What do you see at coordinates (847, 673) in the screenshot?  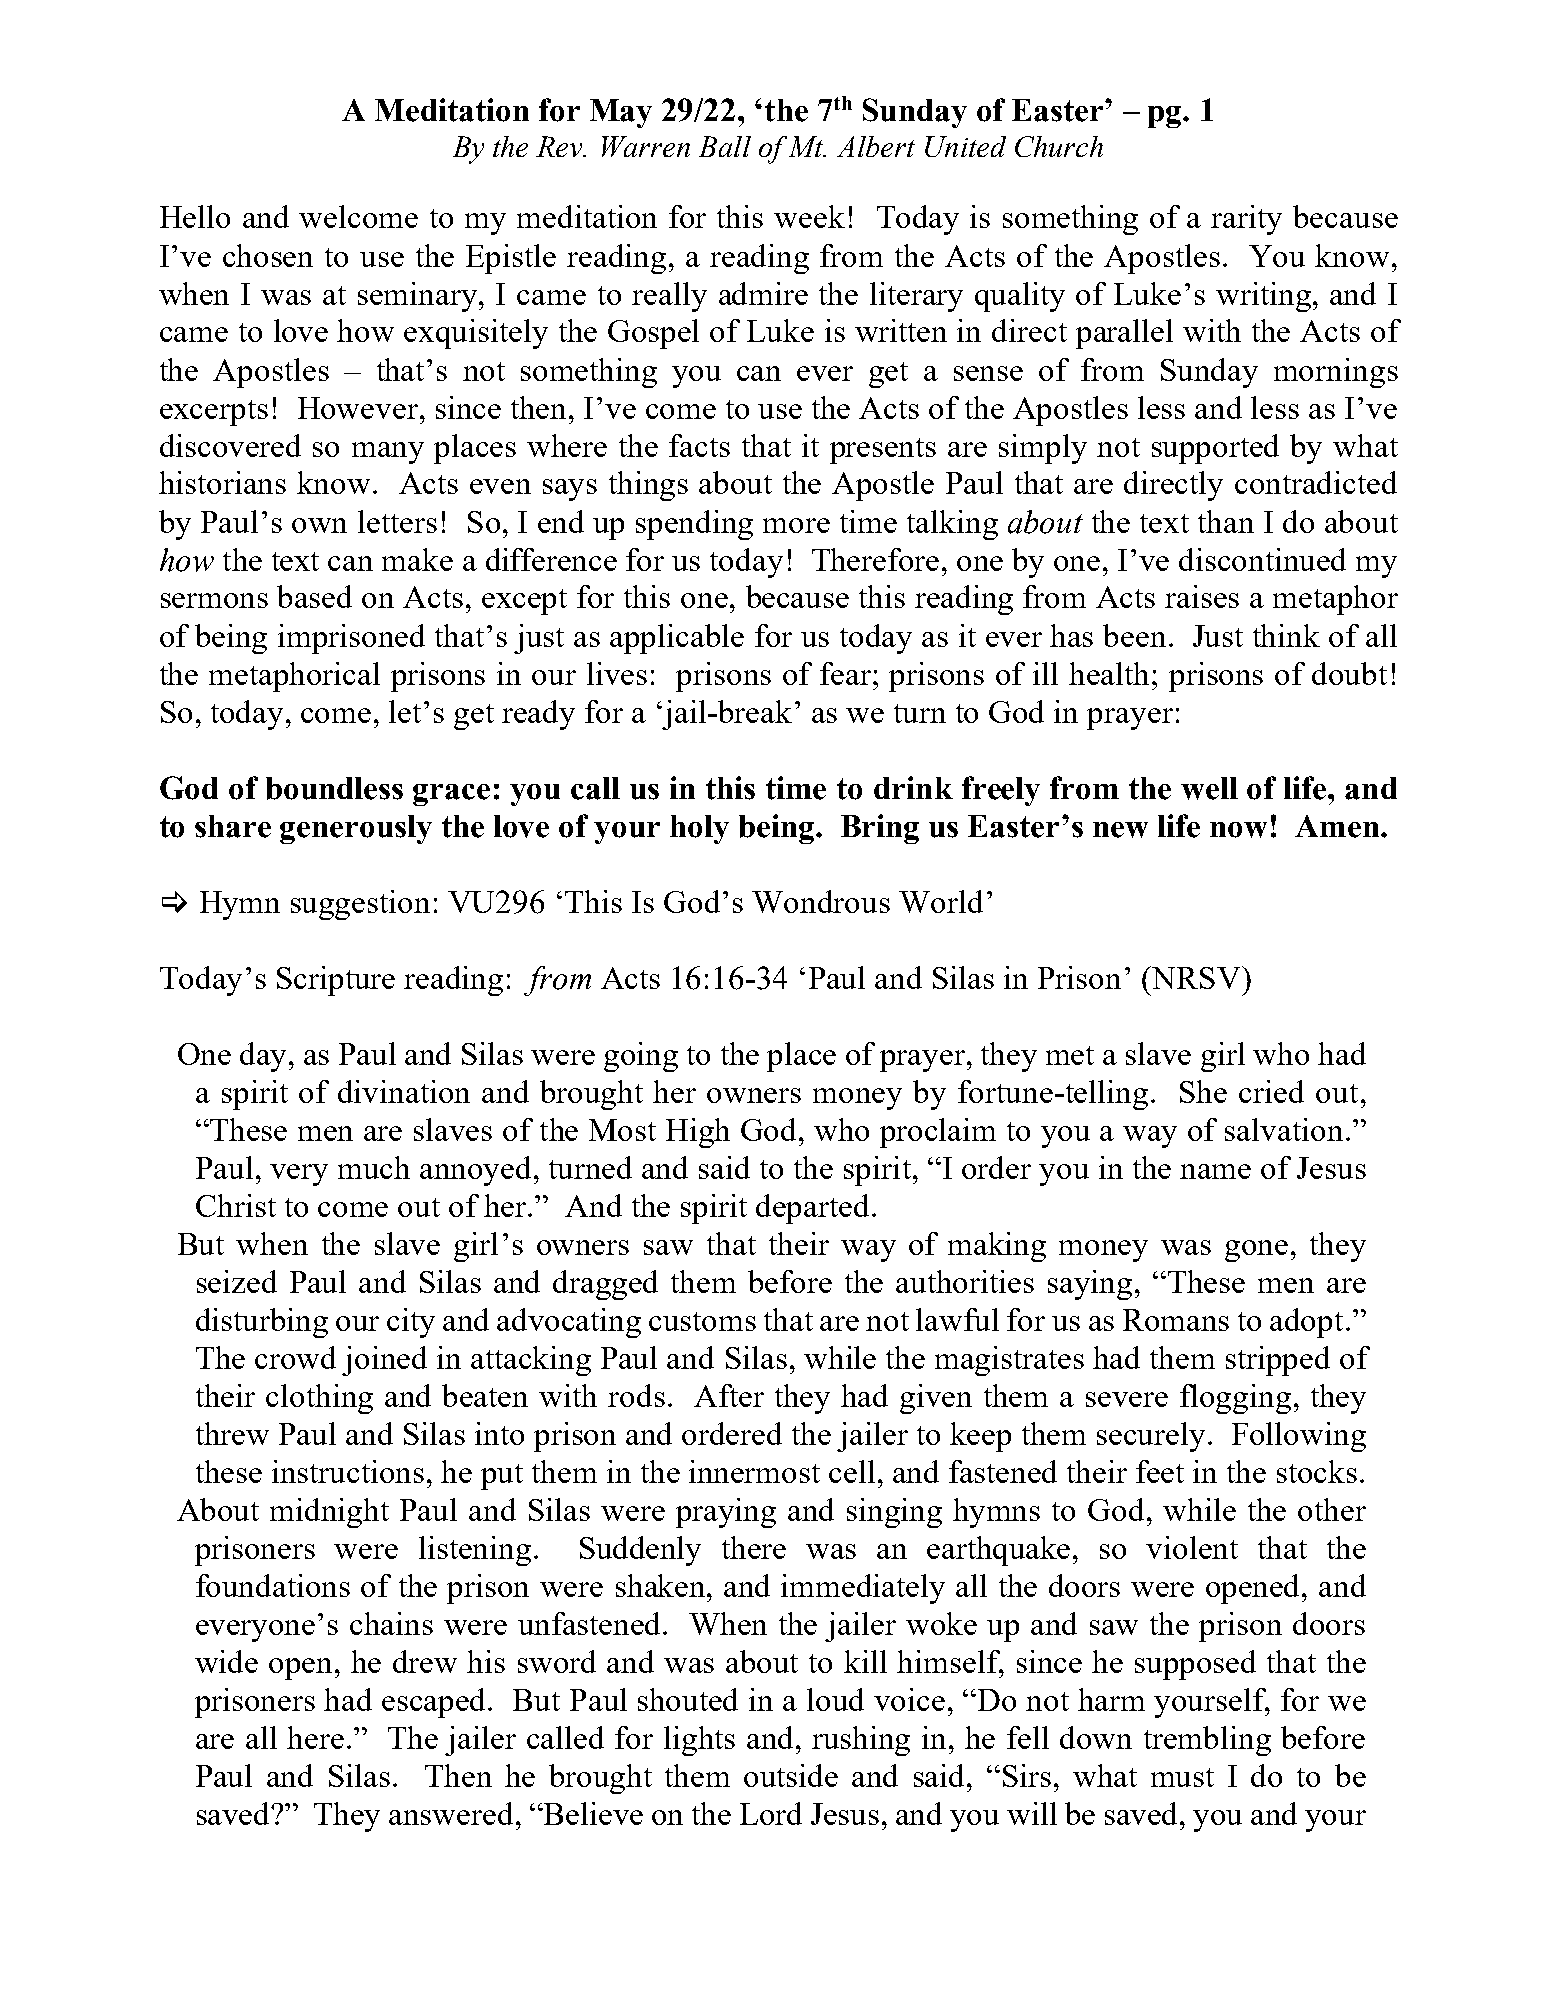 I see `fear` at bounding box center [847, 673].
